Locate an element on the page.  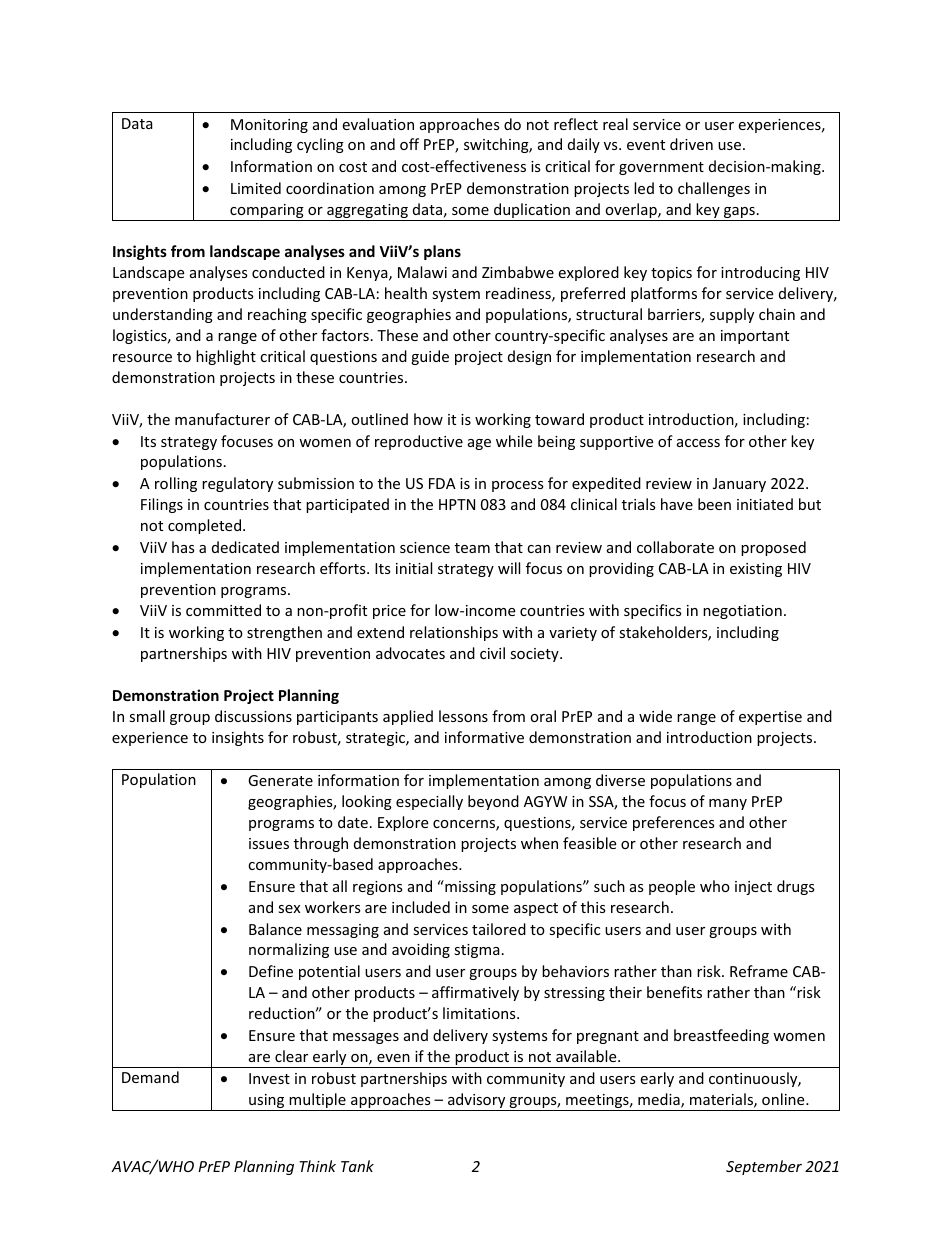
driven is located at coordinates (691, 144).
